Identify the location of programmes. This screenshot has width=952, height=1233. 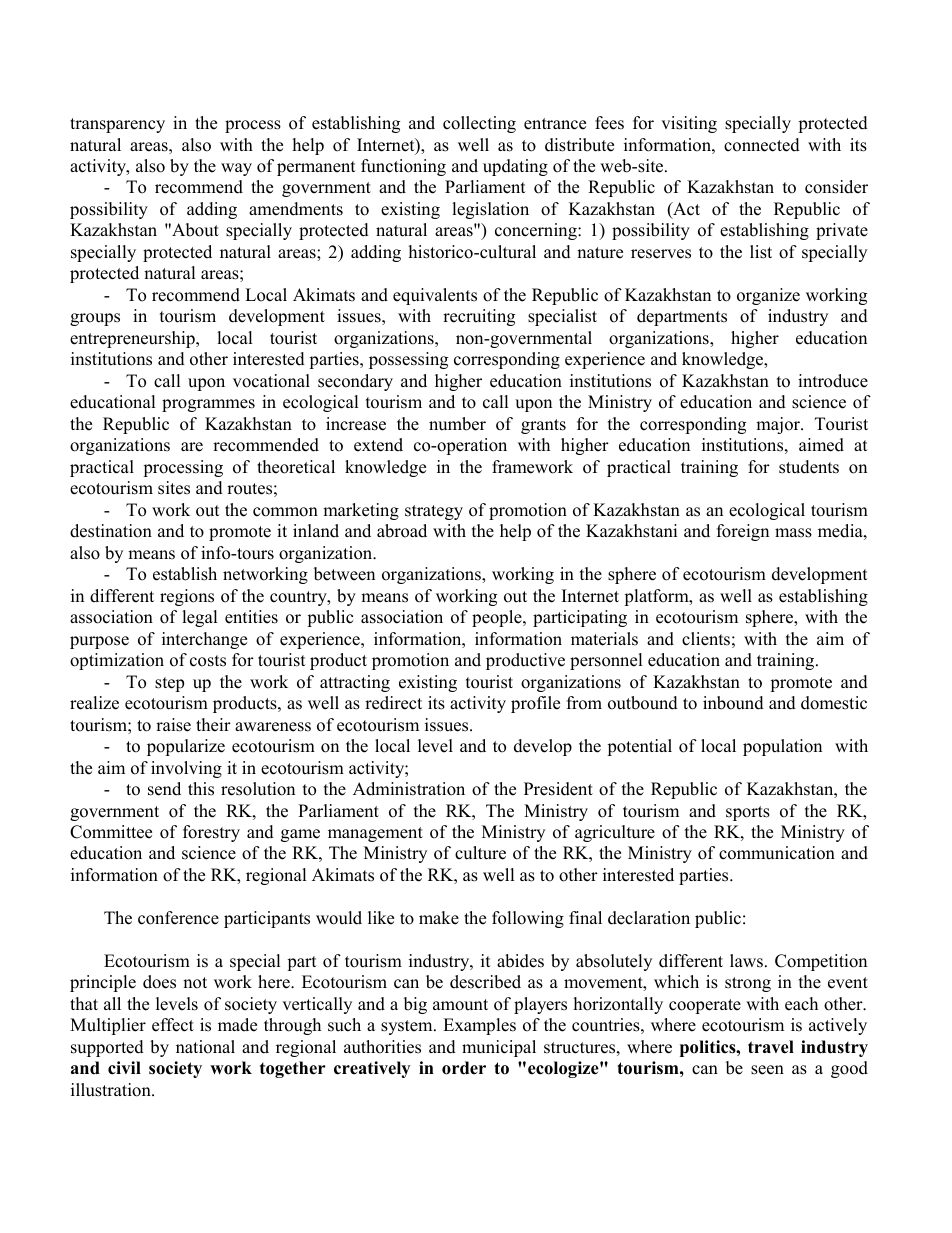
(208, 405).
